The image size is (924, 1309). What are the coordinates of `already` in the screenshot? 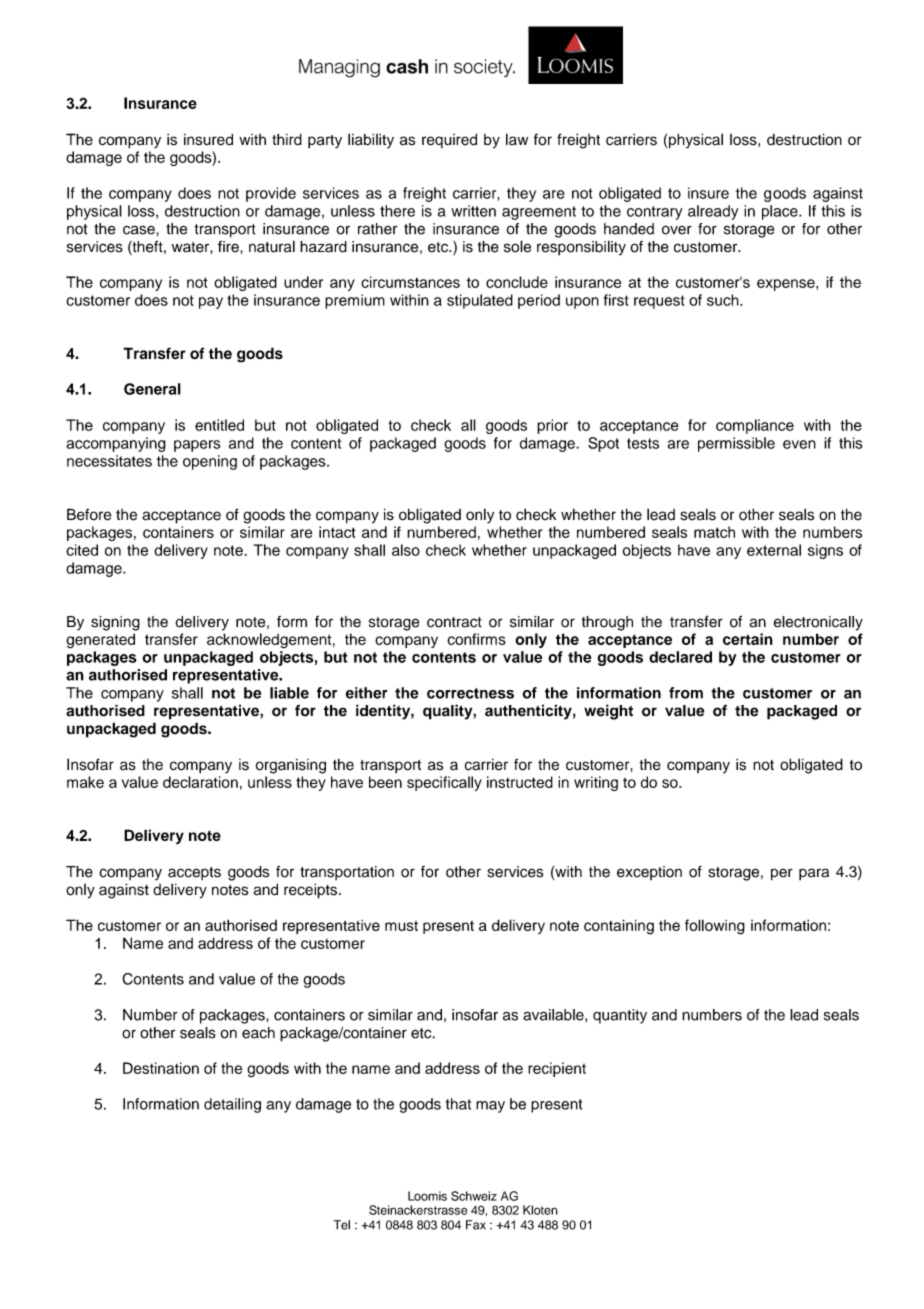 It's located at (713, 212).
